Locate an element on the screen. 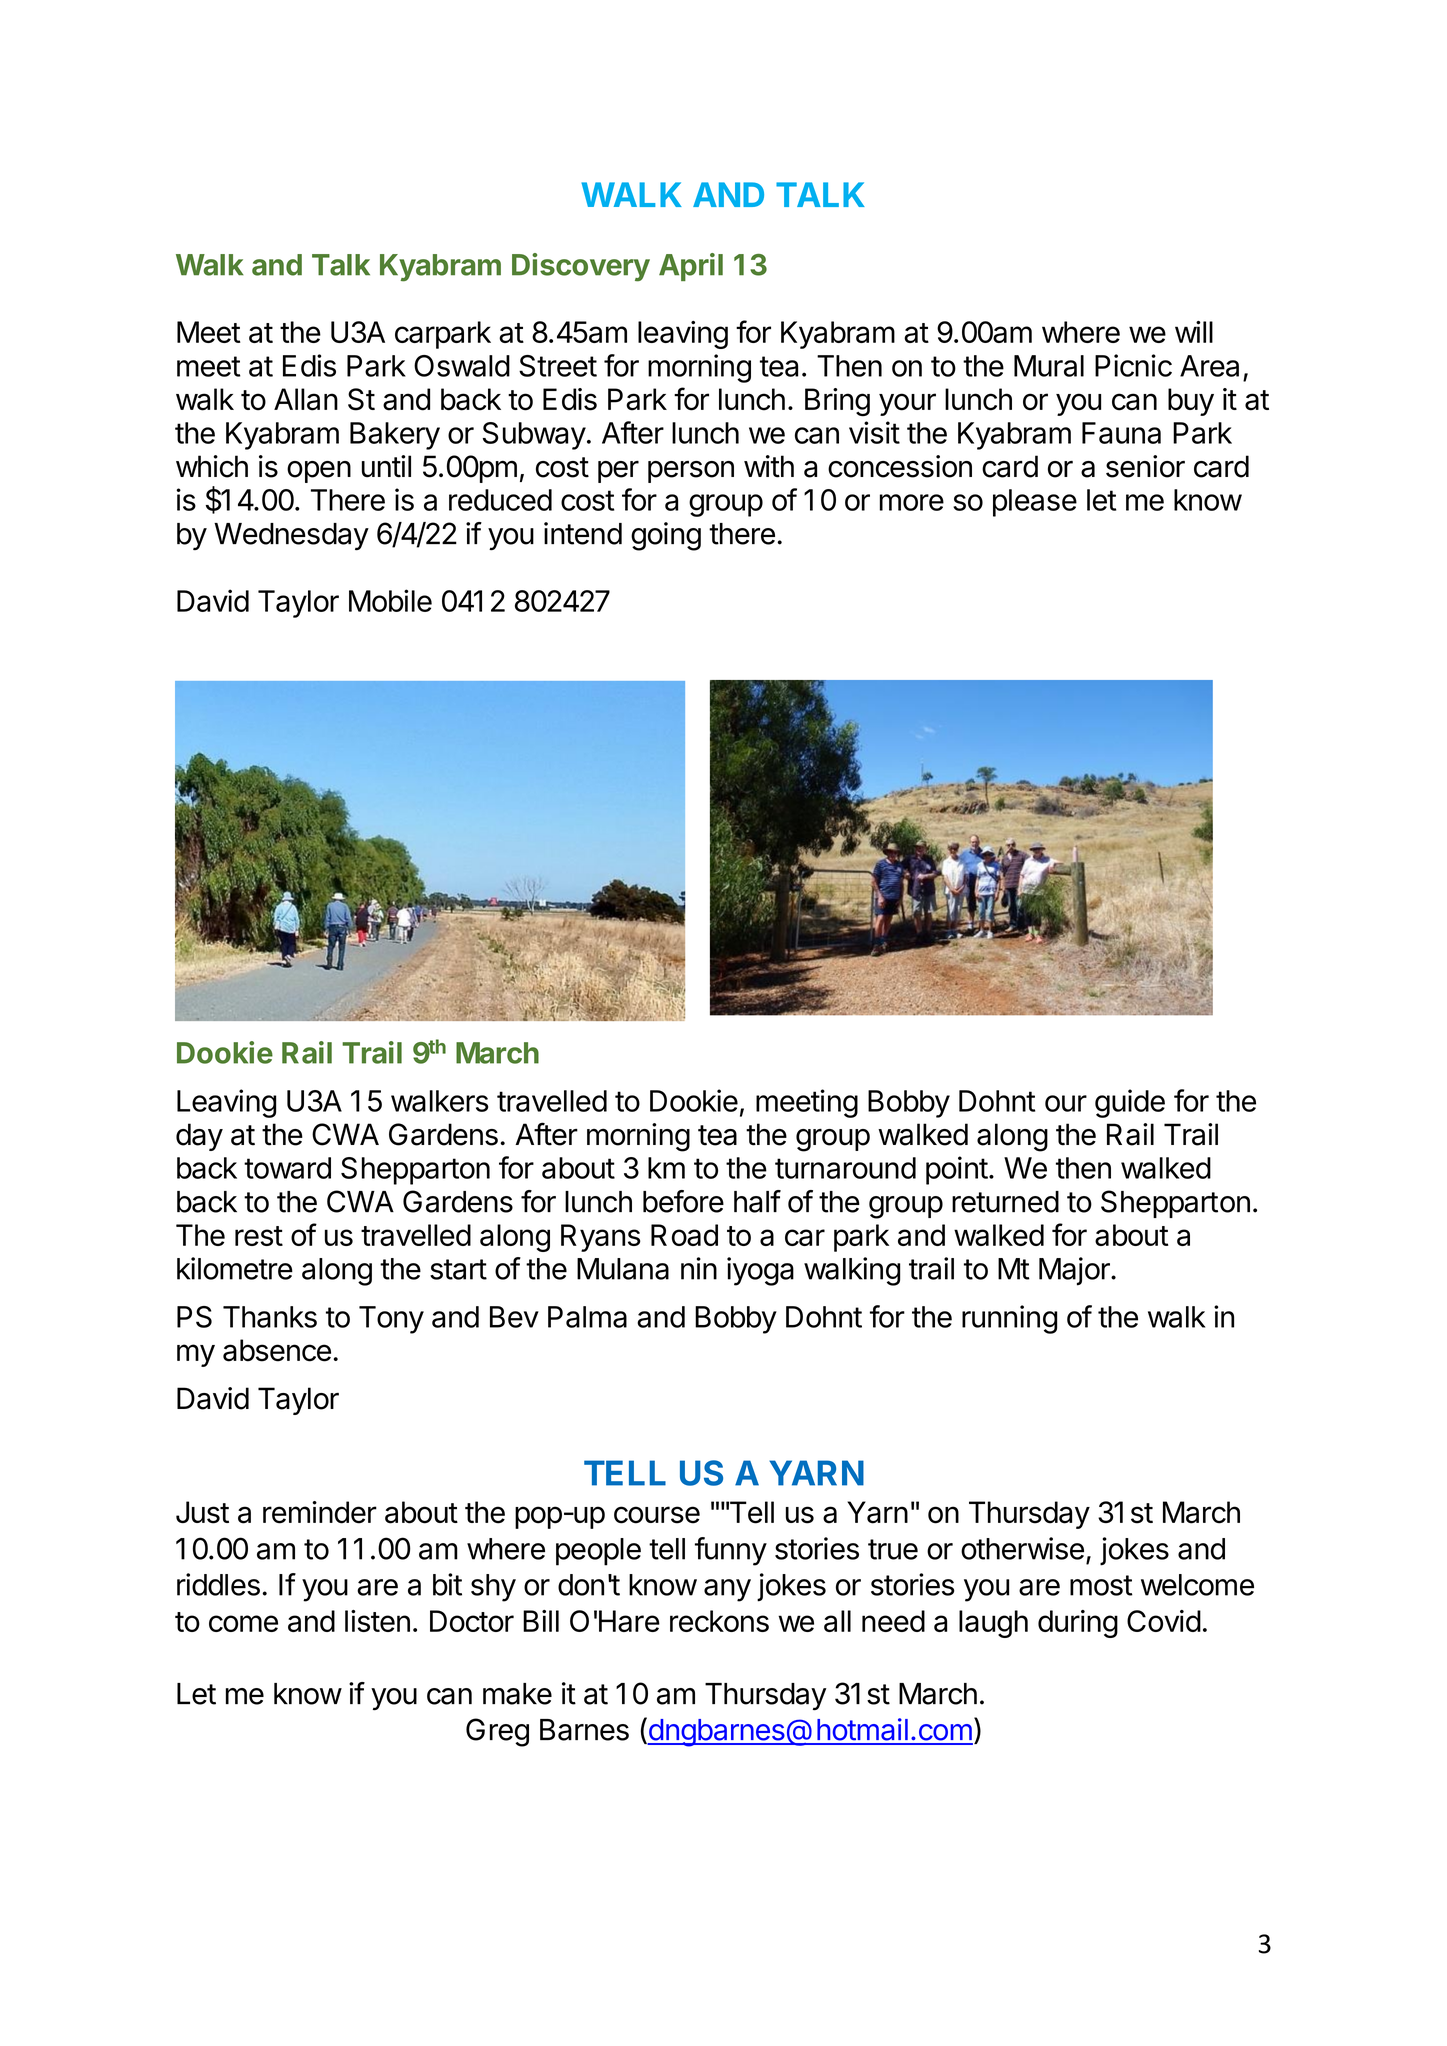 The width and height of the screenshot is (1447, 2046). Mobile is located at coordinates (390, 600).
